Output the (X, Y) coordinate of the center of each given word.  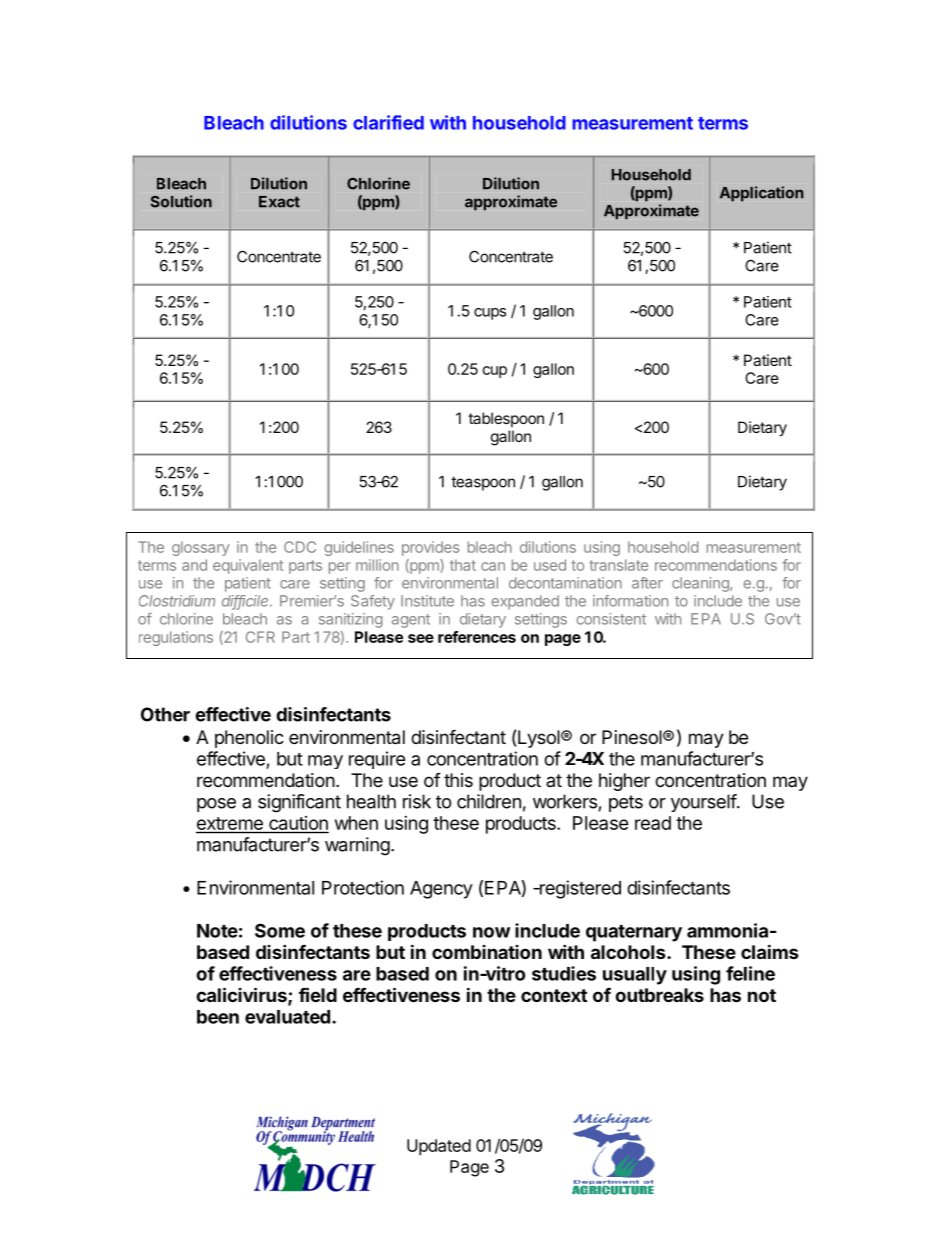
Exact (279, 202)
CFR (260, 637)
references (477, 637)
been (218, 1017)
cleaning (701, 584)
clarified (388, 122)
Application (761, 194)
